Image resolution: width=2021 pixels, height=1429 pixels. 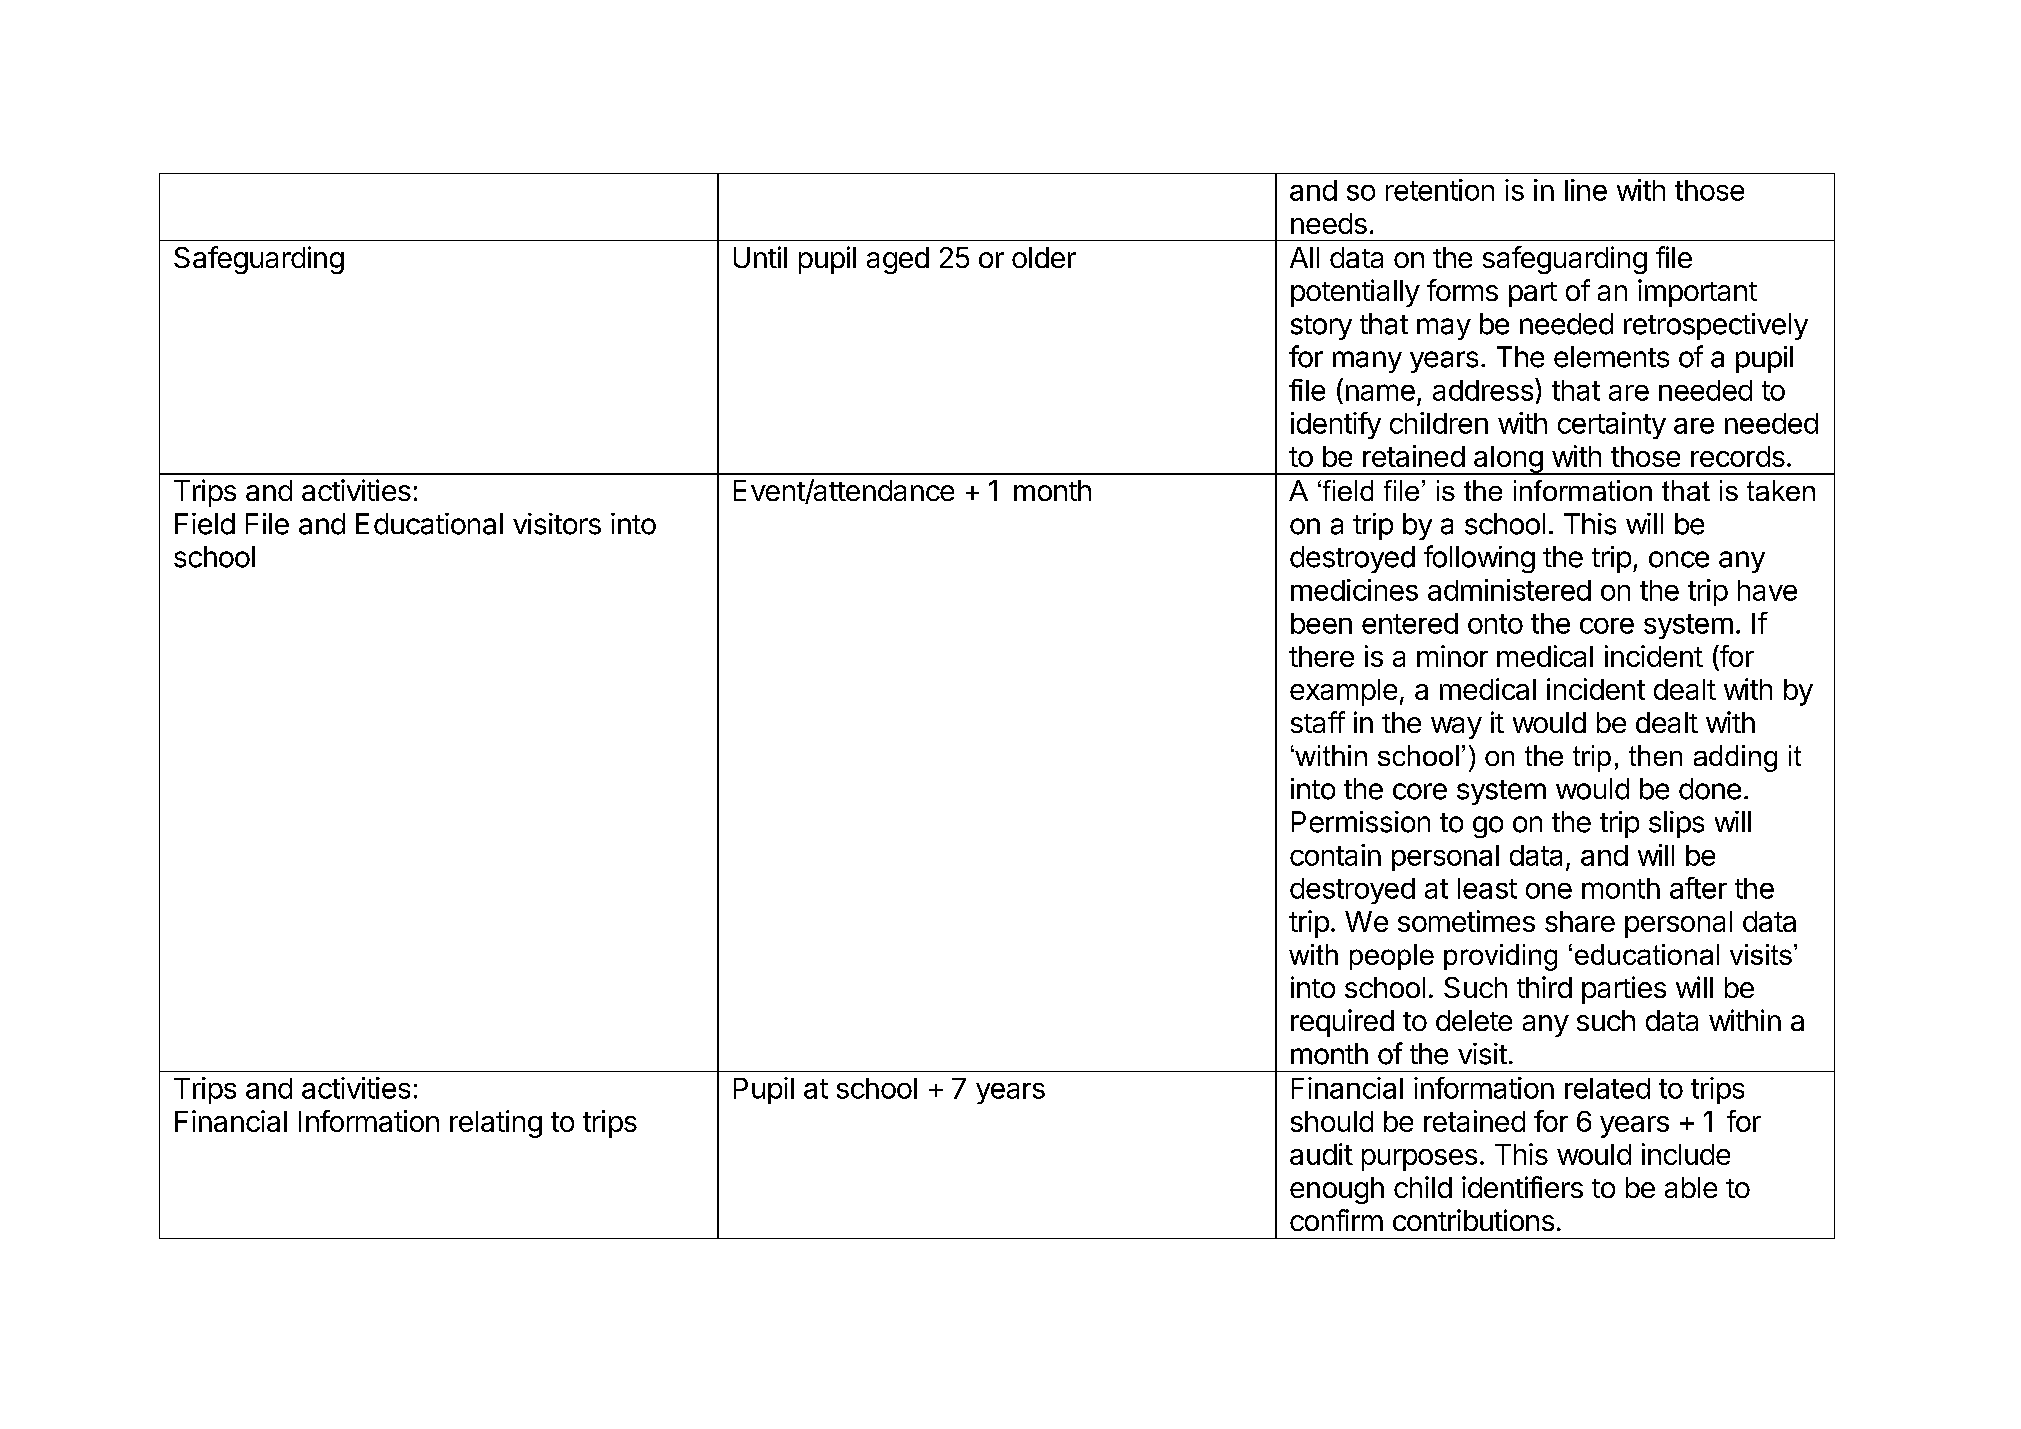 What do you see at coordinates (760, 257) in the document?
I see `Until` at bounding box center [760, 257].
